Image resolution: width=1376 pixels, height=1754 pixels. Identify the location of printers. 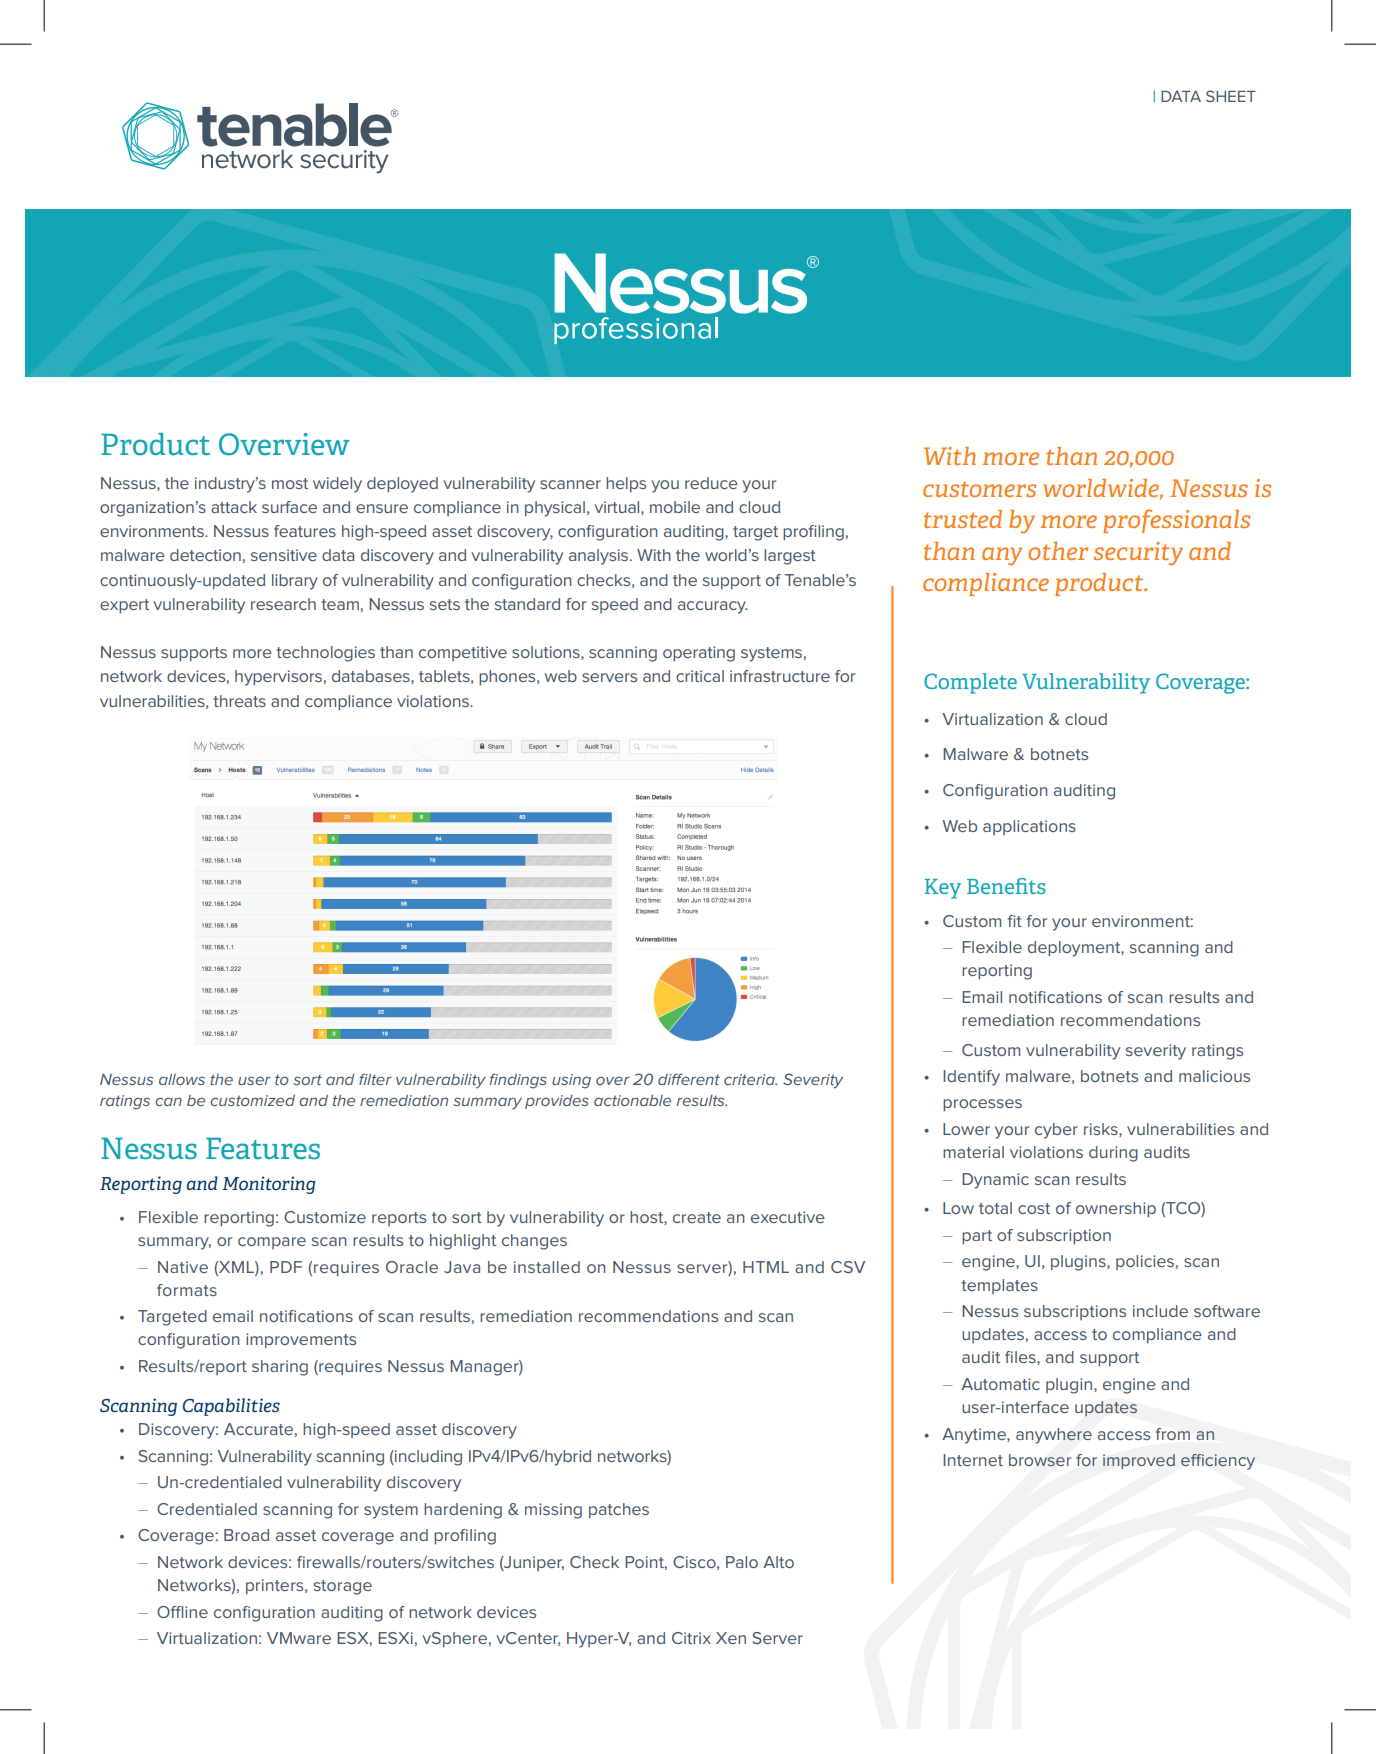
(276, 1587).
